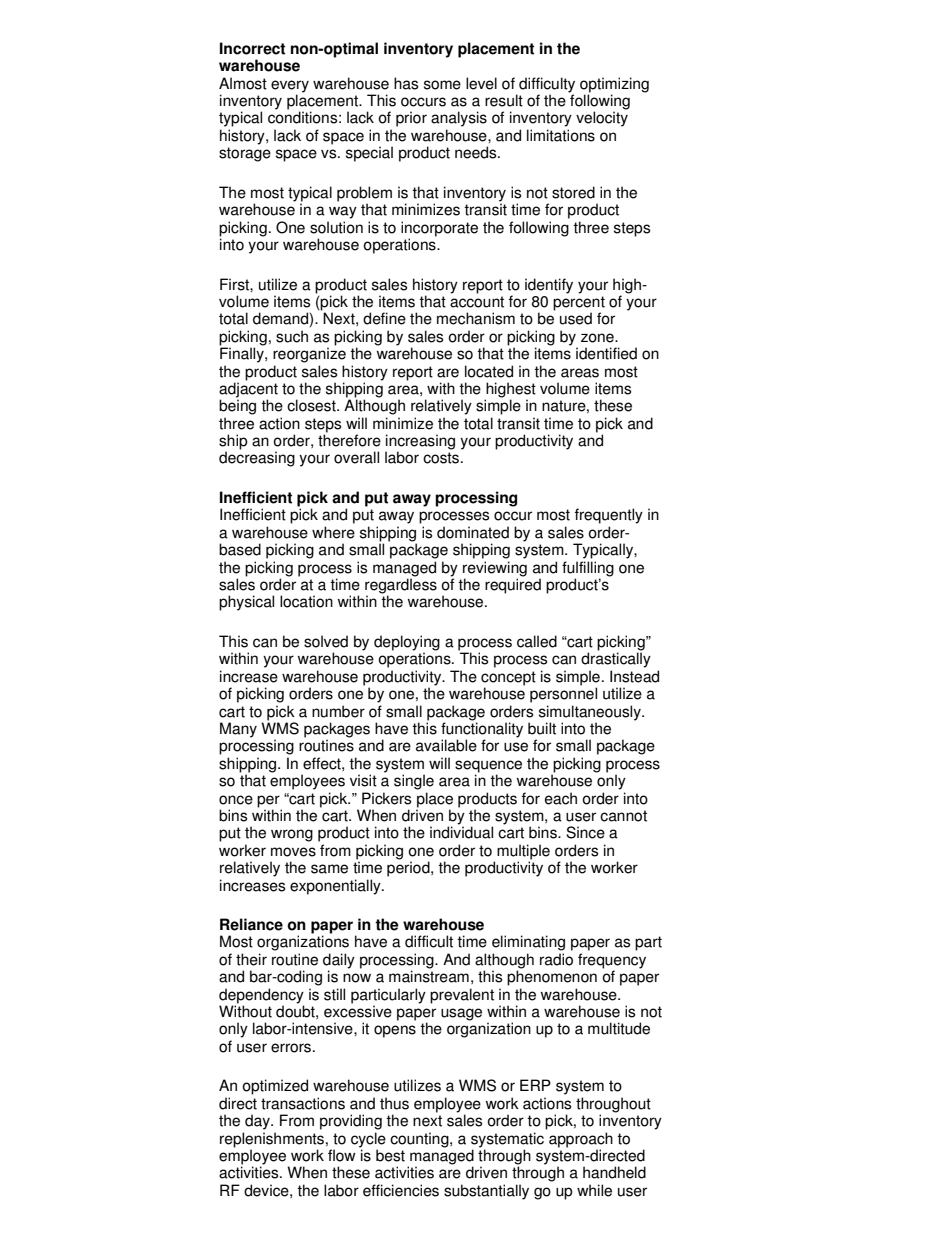 The image size is (952, 1233). What do you see at coordinates (442, 85) in the screenshot?
I see `some` at bounding box center [442, 85].
